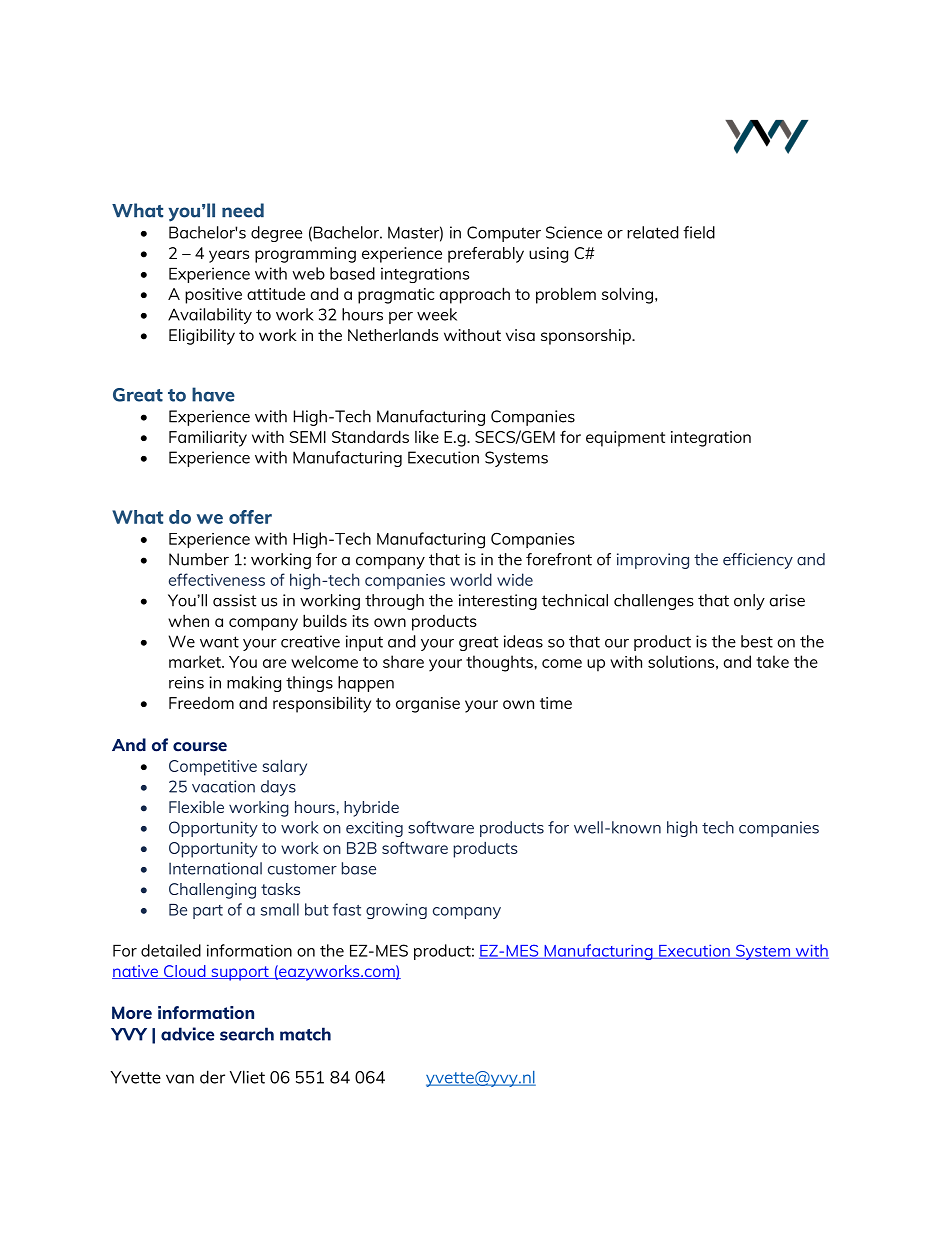 The image size is (952, 1233). I want to click on years, so click(229, 256).
